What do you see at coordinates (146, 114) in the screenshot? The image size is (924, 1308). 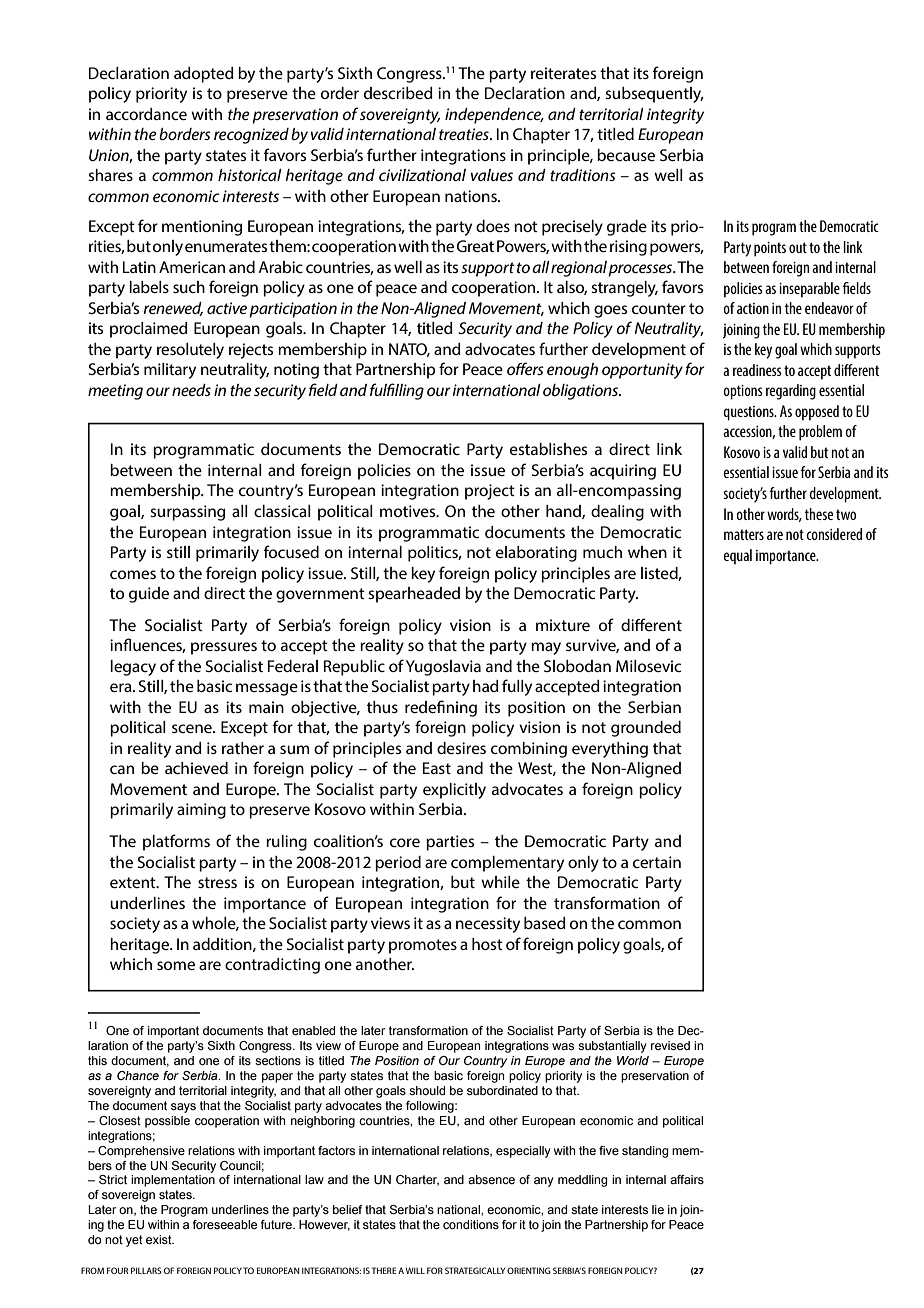 I see `accordance` at bounding box center [146, 114].
